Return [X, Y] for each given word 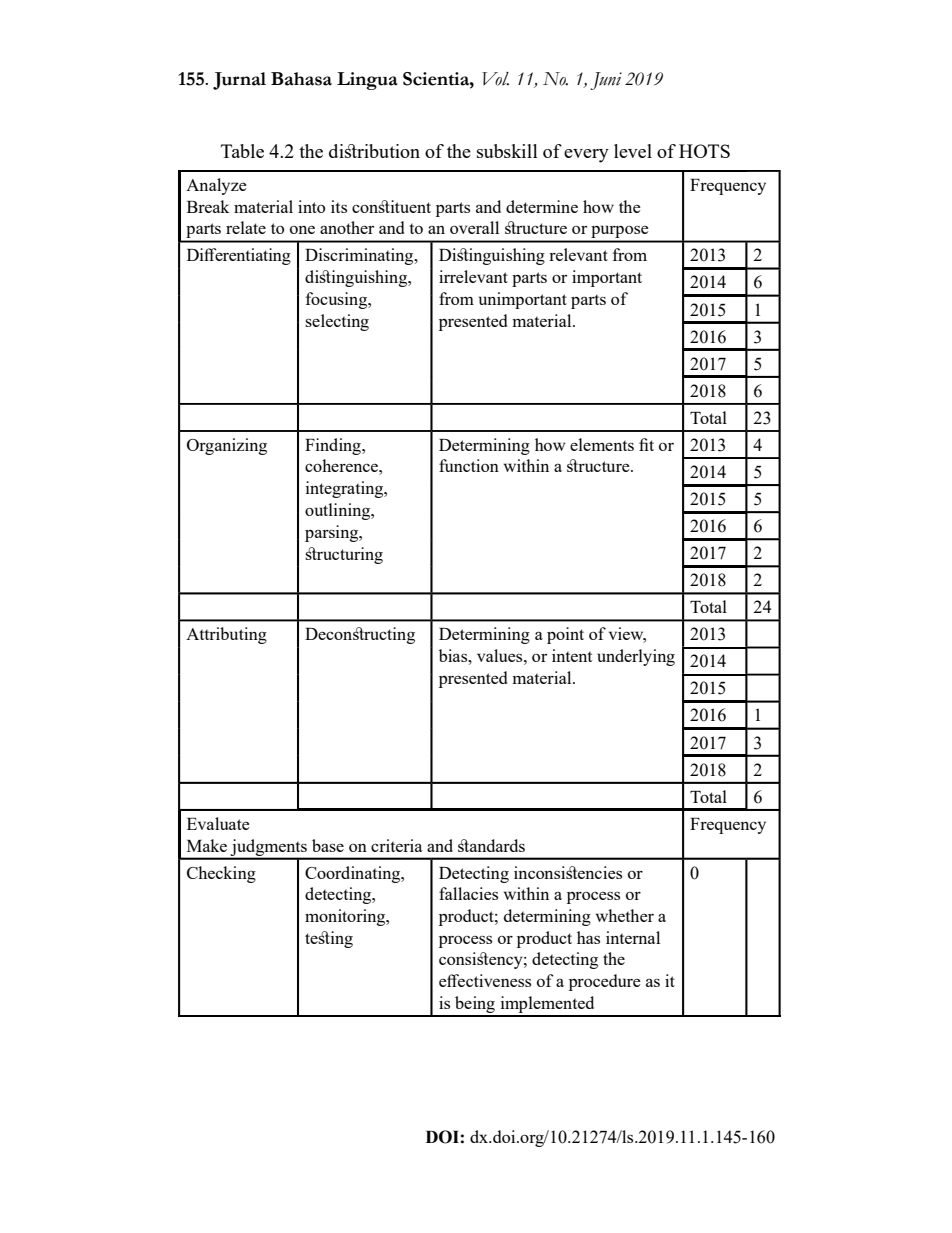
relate [246, 227]
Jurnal [239, 81]
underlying [636, 657]
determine [542, 206]
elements [602, 444]
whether [625, 915]
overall [474, 227]
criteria [396, 845]
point [565, 635]
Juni [606, 81]
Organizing [227, 446]
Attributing [226, 635]
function [469, 465]
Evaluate [218, 823]
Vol [495, 79]
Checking [221, 874]
